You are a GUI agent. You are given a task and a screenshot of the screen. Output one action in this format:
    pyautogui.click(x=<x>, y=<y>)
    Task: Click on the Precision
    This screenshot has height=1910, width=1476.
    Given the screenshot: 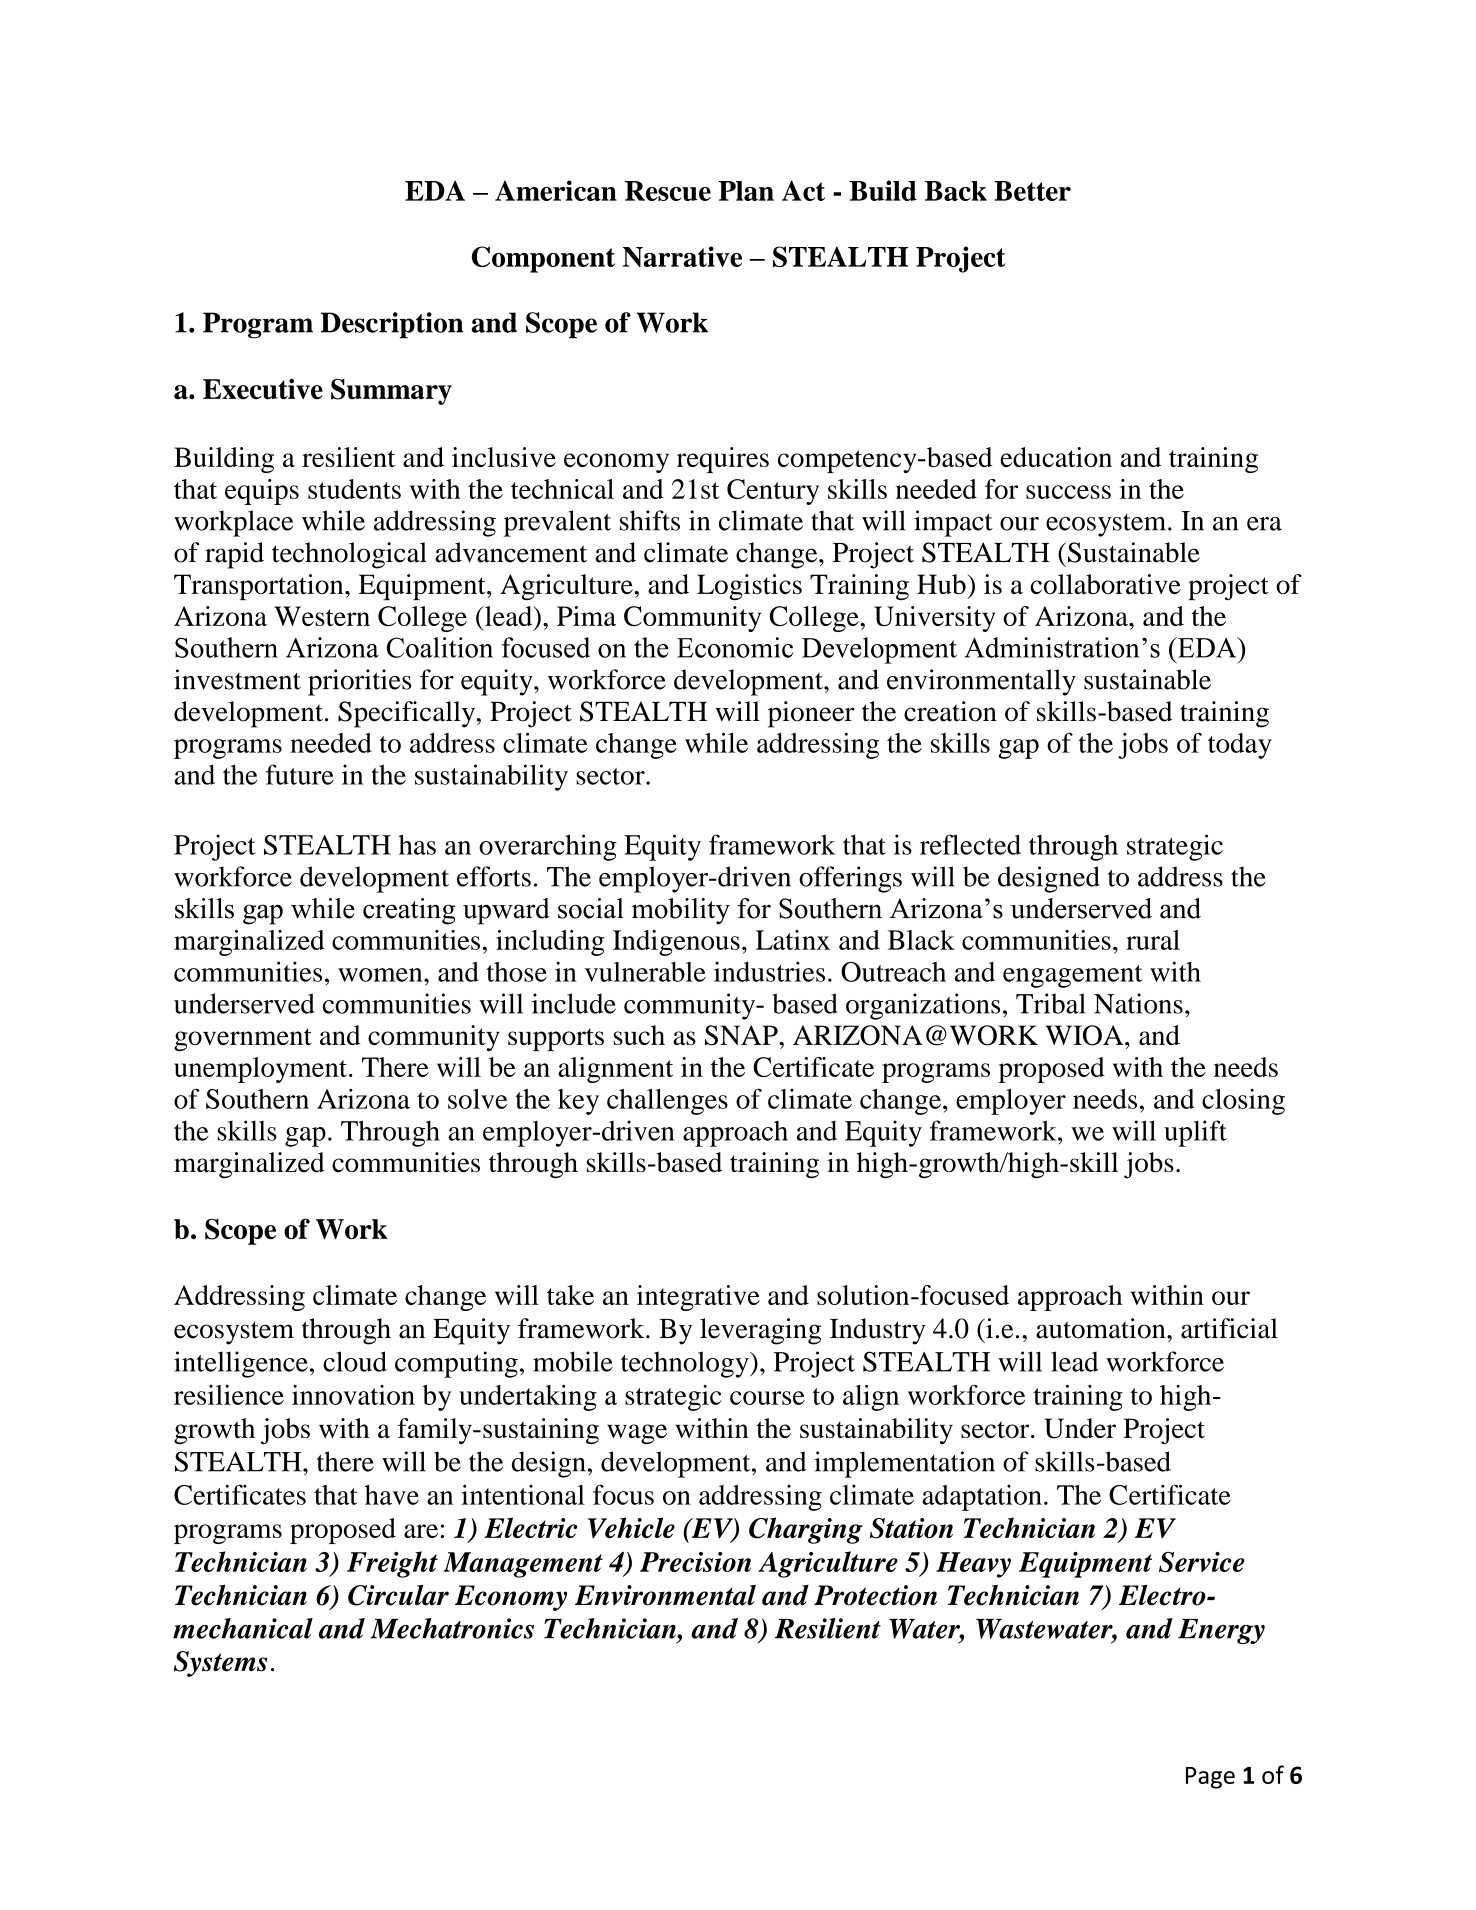 What is the action you would take?
    pyautogui.click(x=695, y=1562)
